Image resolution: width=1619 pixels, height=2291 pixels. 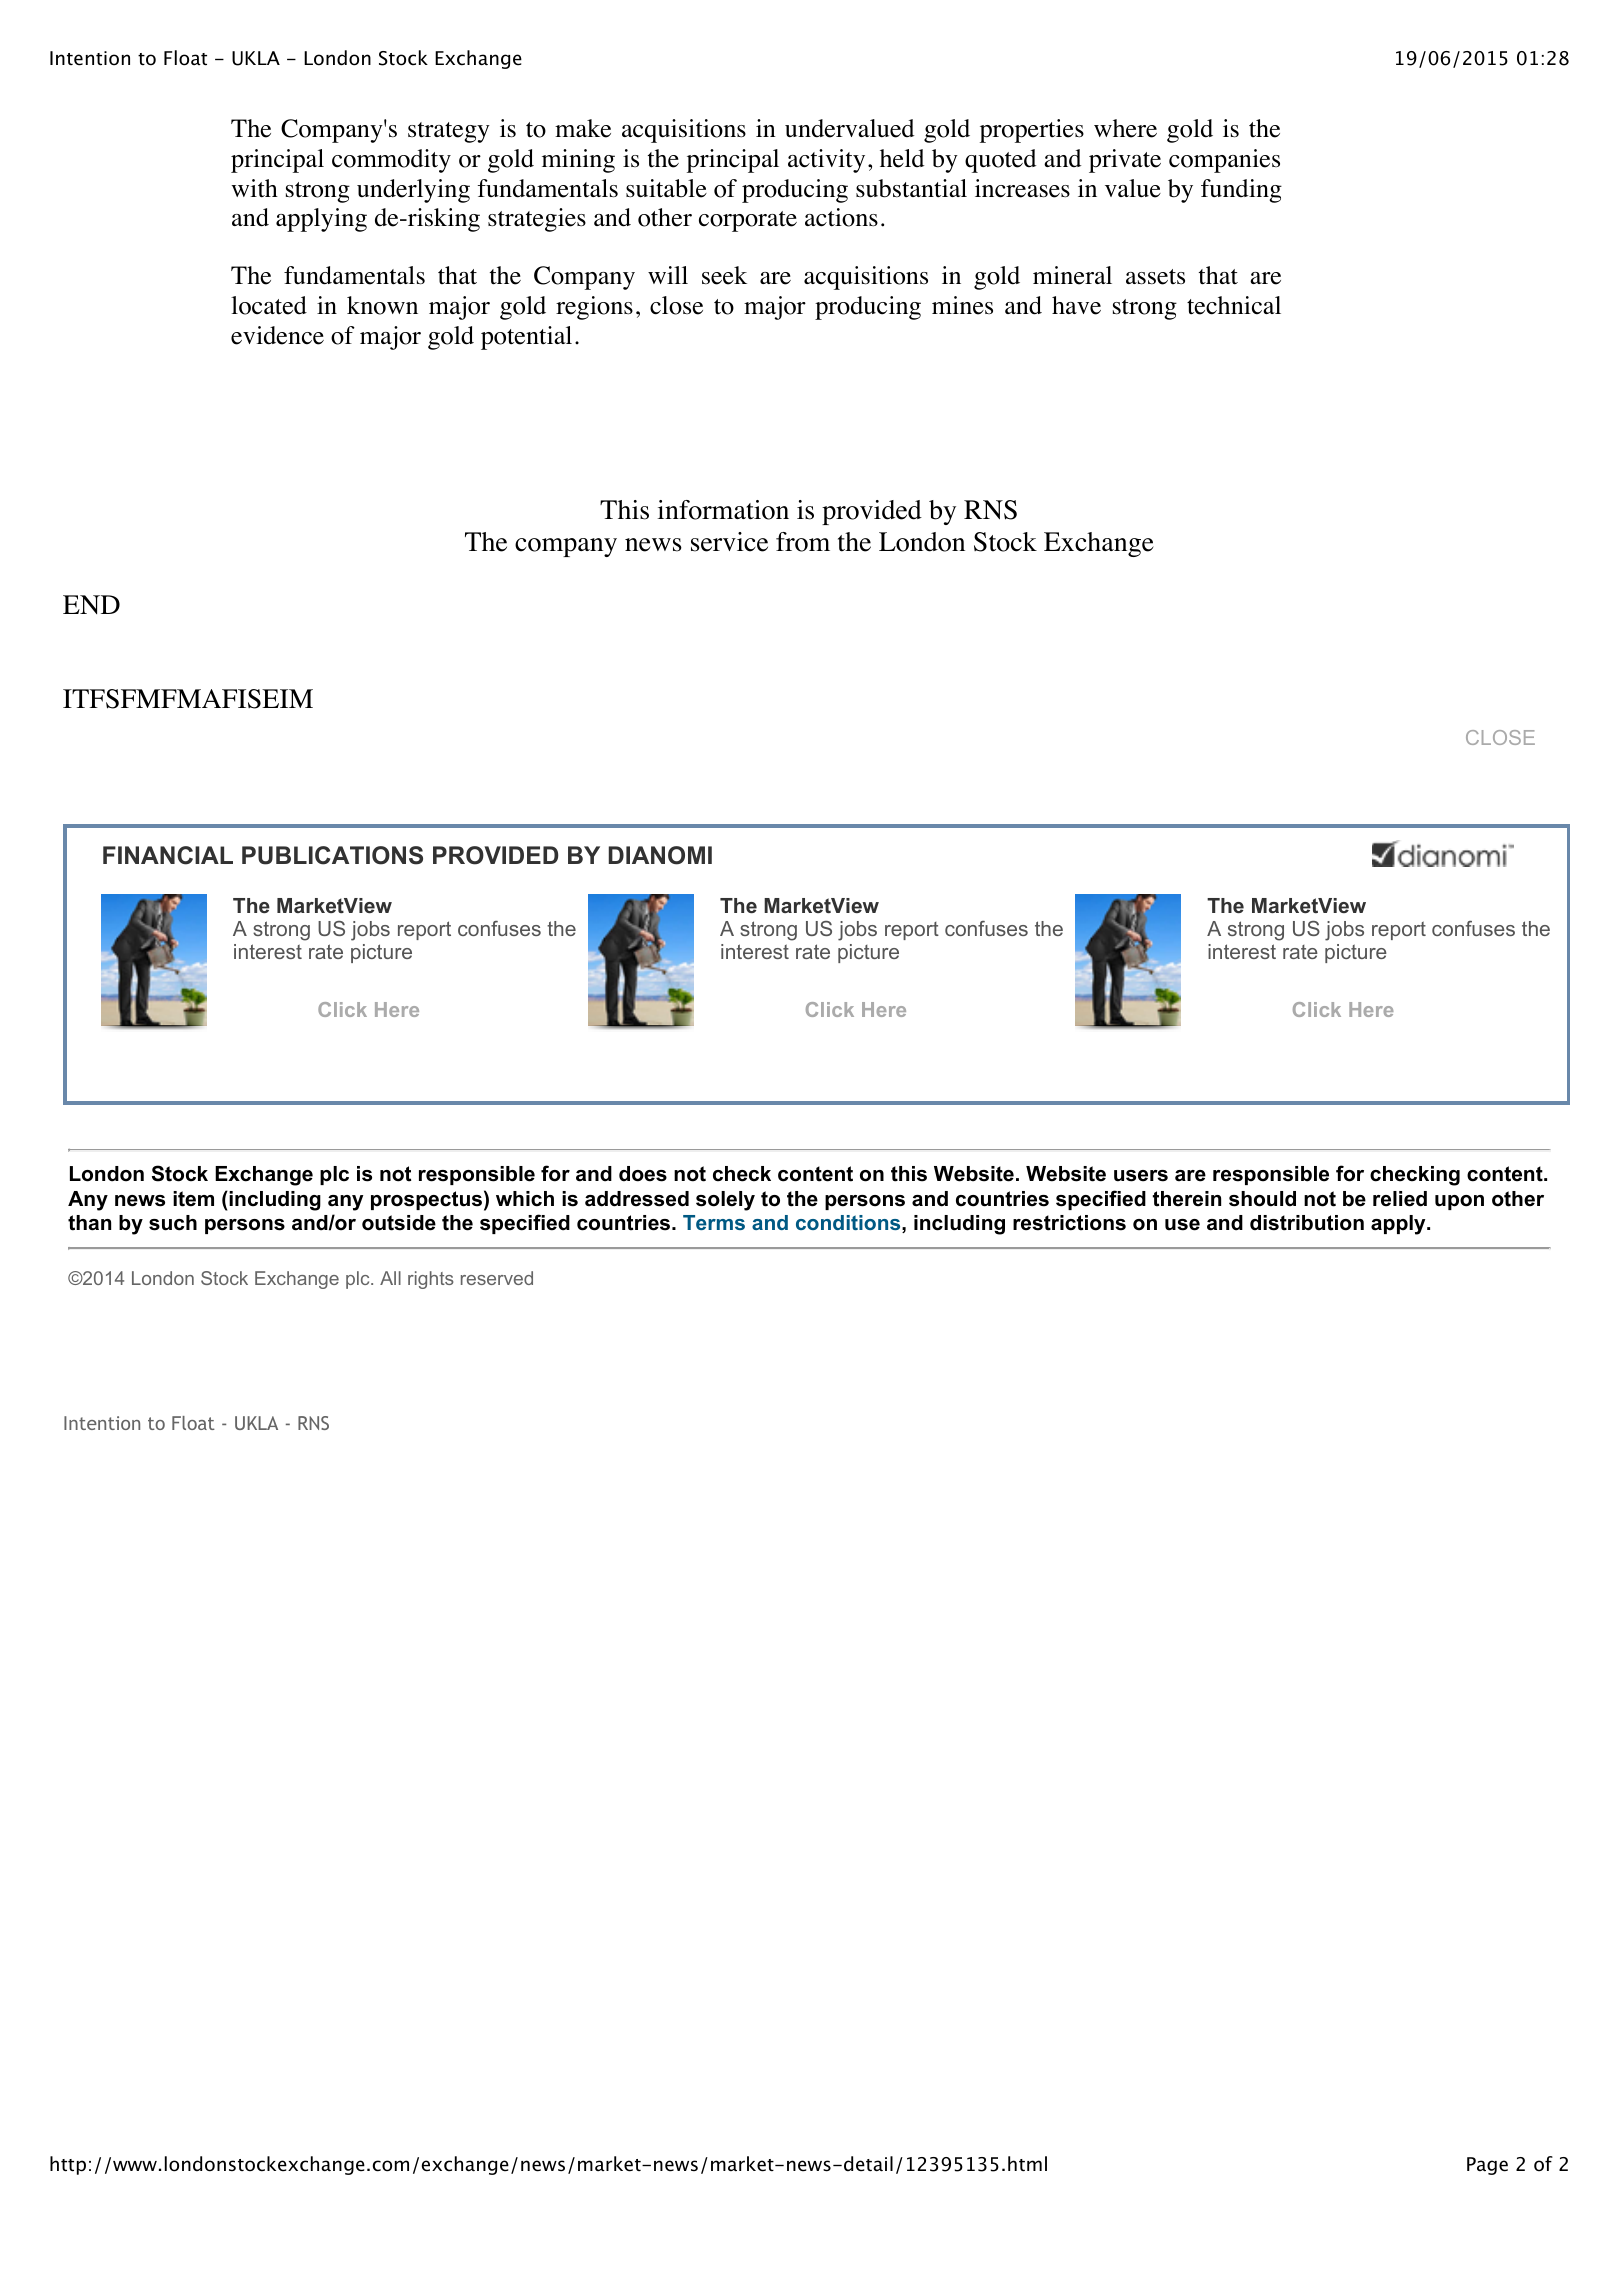 What do you see at coordinates (390, 1278) in the image?
I see `All` at bounding box center [390, 1278].
